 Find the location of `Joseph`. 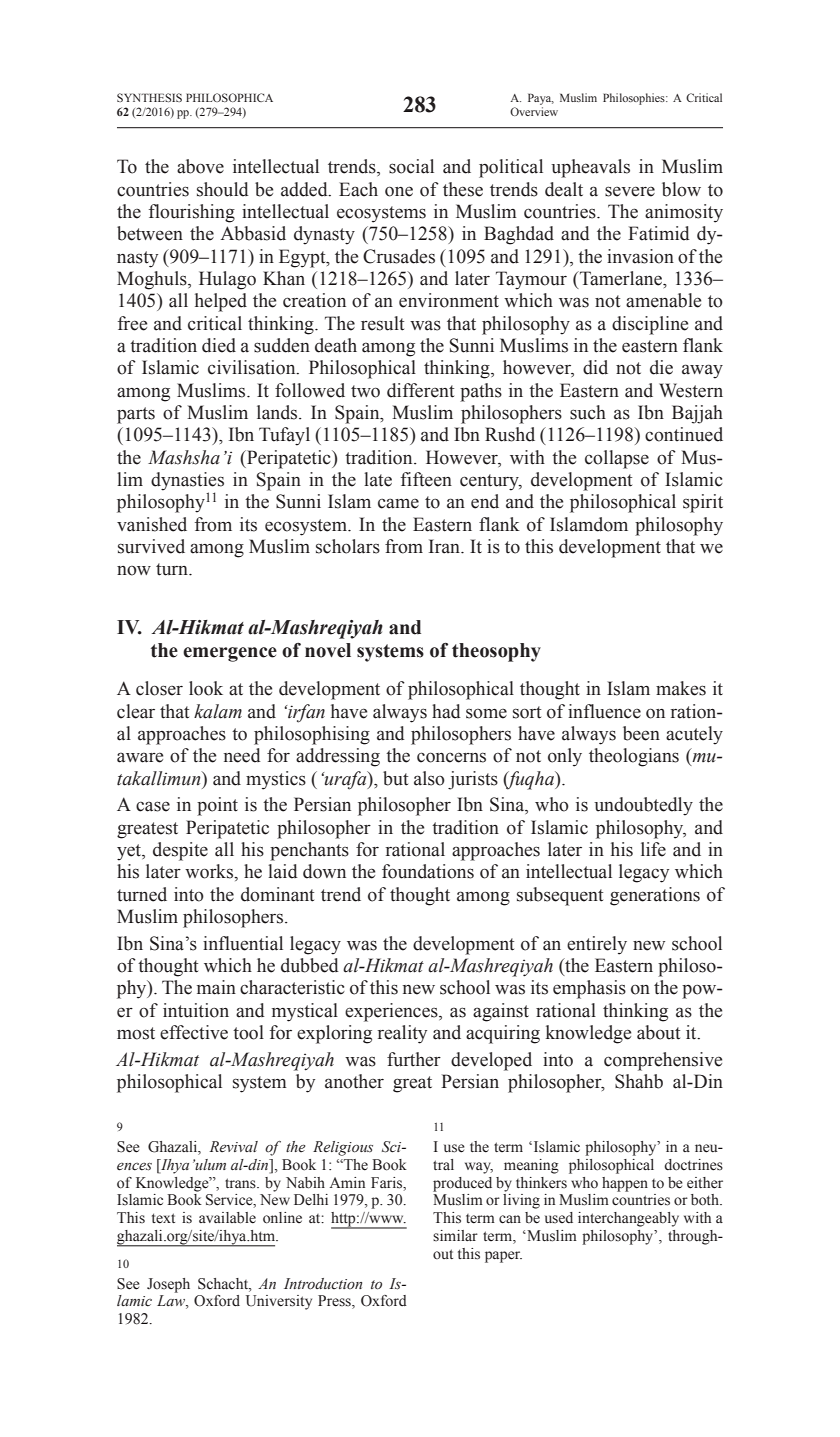

Joseph is located at coordinates (168, 1285).
